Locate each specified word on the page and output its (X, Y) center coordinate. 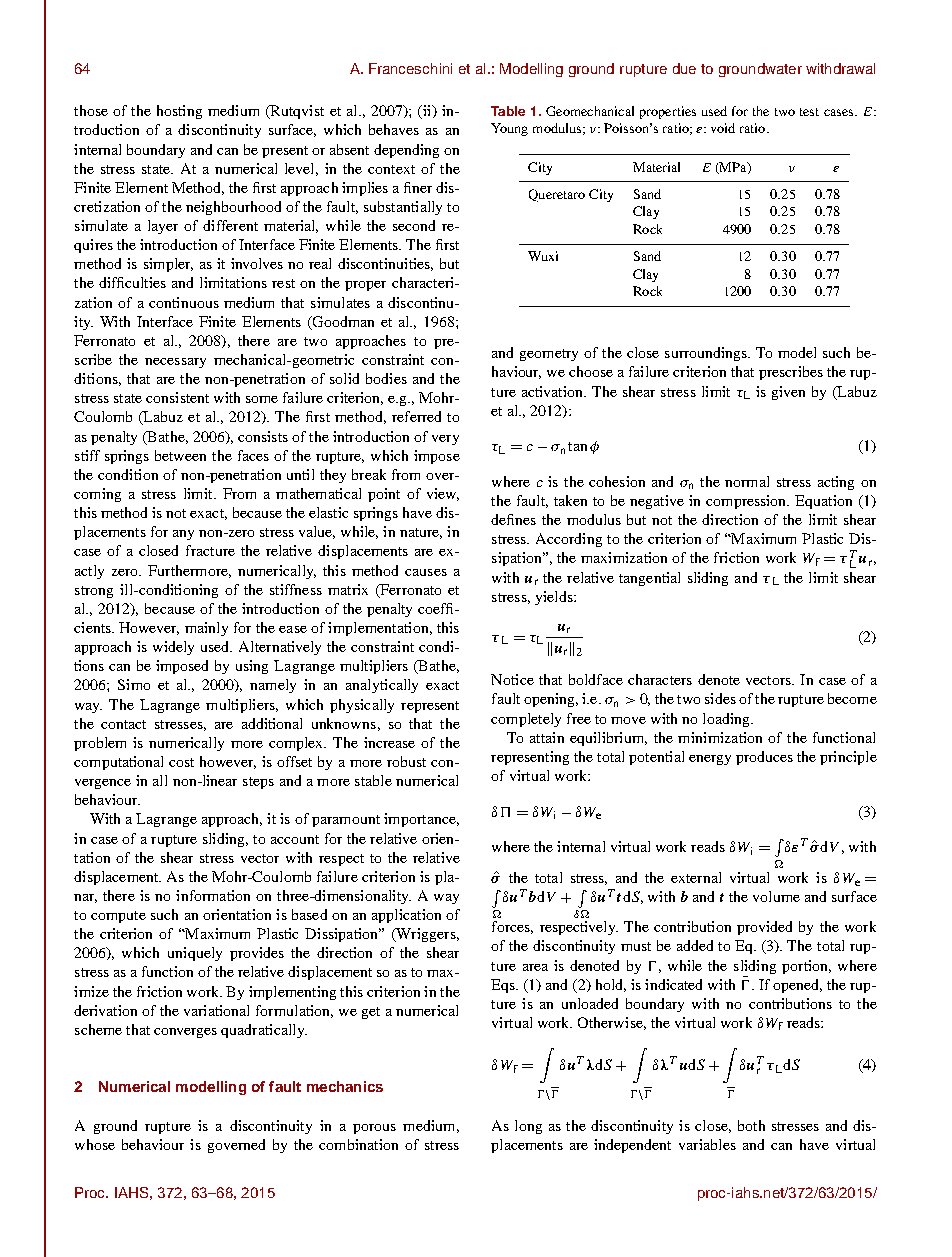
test (809, 112)
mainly (206, 629)
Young (509, 129)
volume (776, 896)
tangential (649, 579)
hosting (179, 112)
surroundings (707, 354)
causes (426, 572)
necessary (175, 363)
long (528, 1127)
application (406, 916)
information (213, 895)
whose (95, 1144)
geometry (549, 355)
